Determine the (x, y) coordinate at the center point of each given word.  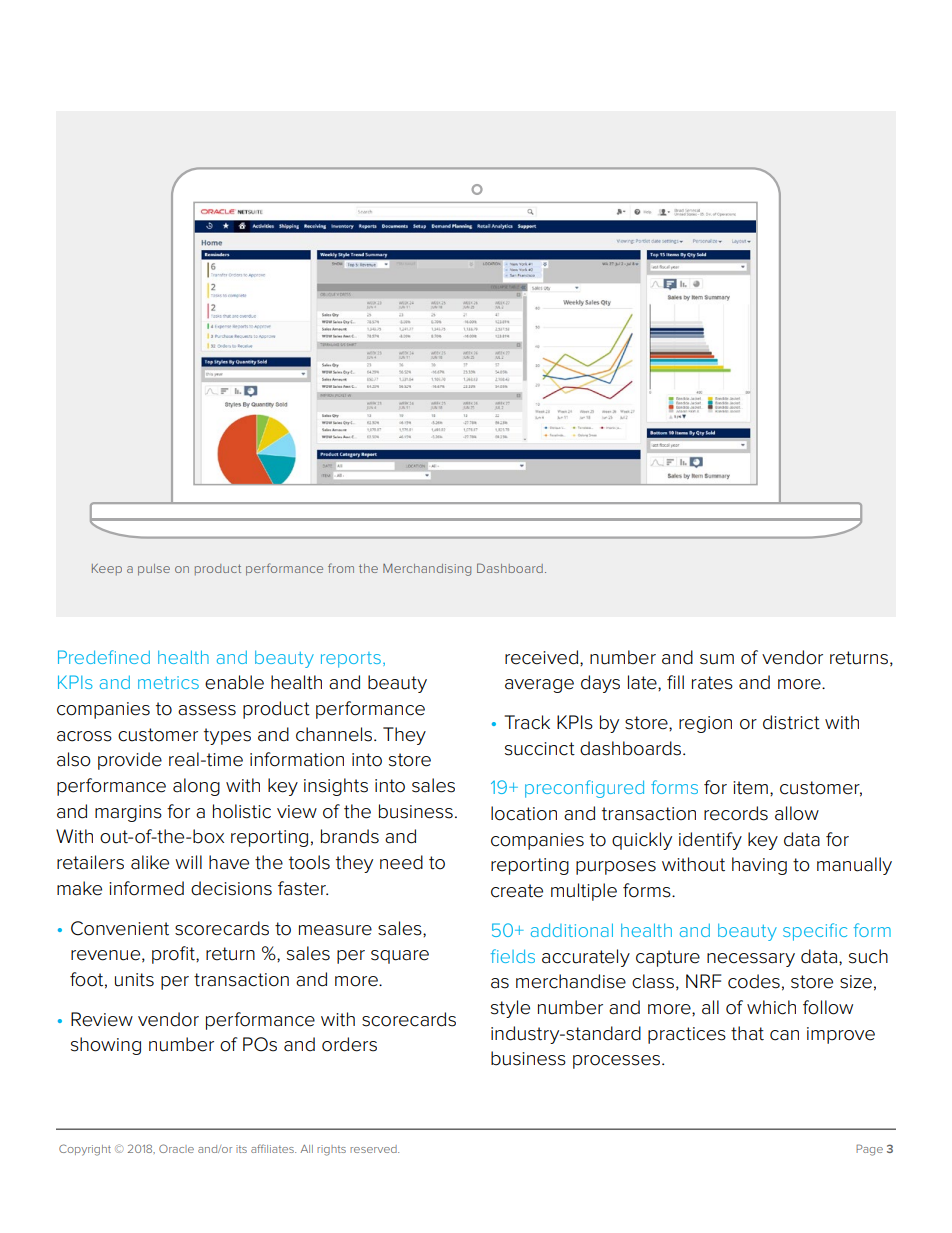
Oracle (176, 1148)
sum (717, 659)
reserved (374, 1149)
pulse (154, 570)
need (401, 862)
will (188, 862)
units (134, 980)
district (791, 722)
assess (207, 710)
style (510, 1009)
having (759, 866)
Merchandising (427, 569)
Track (527, 722)
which (771, 1007)
